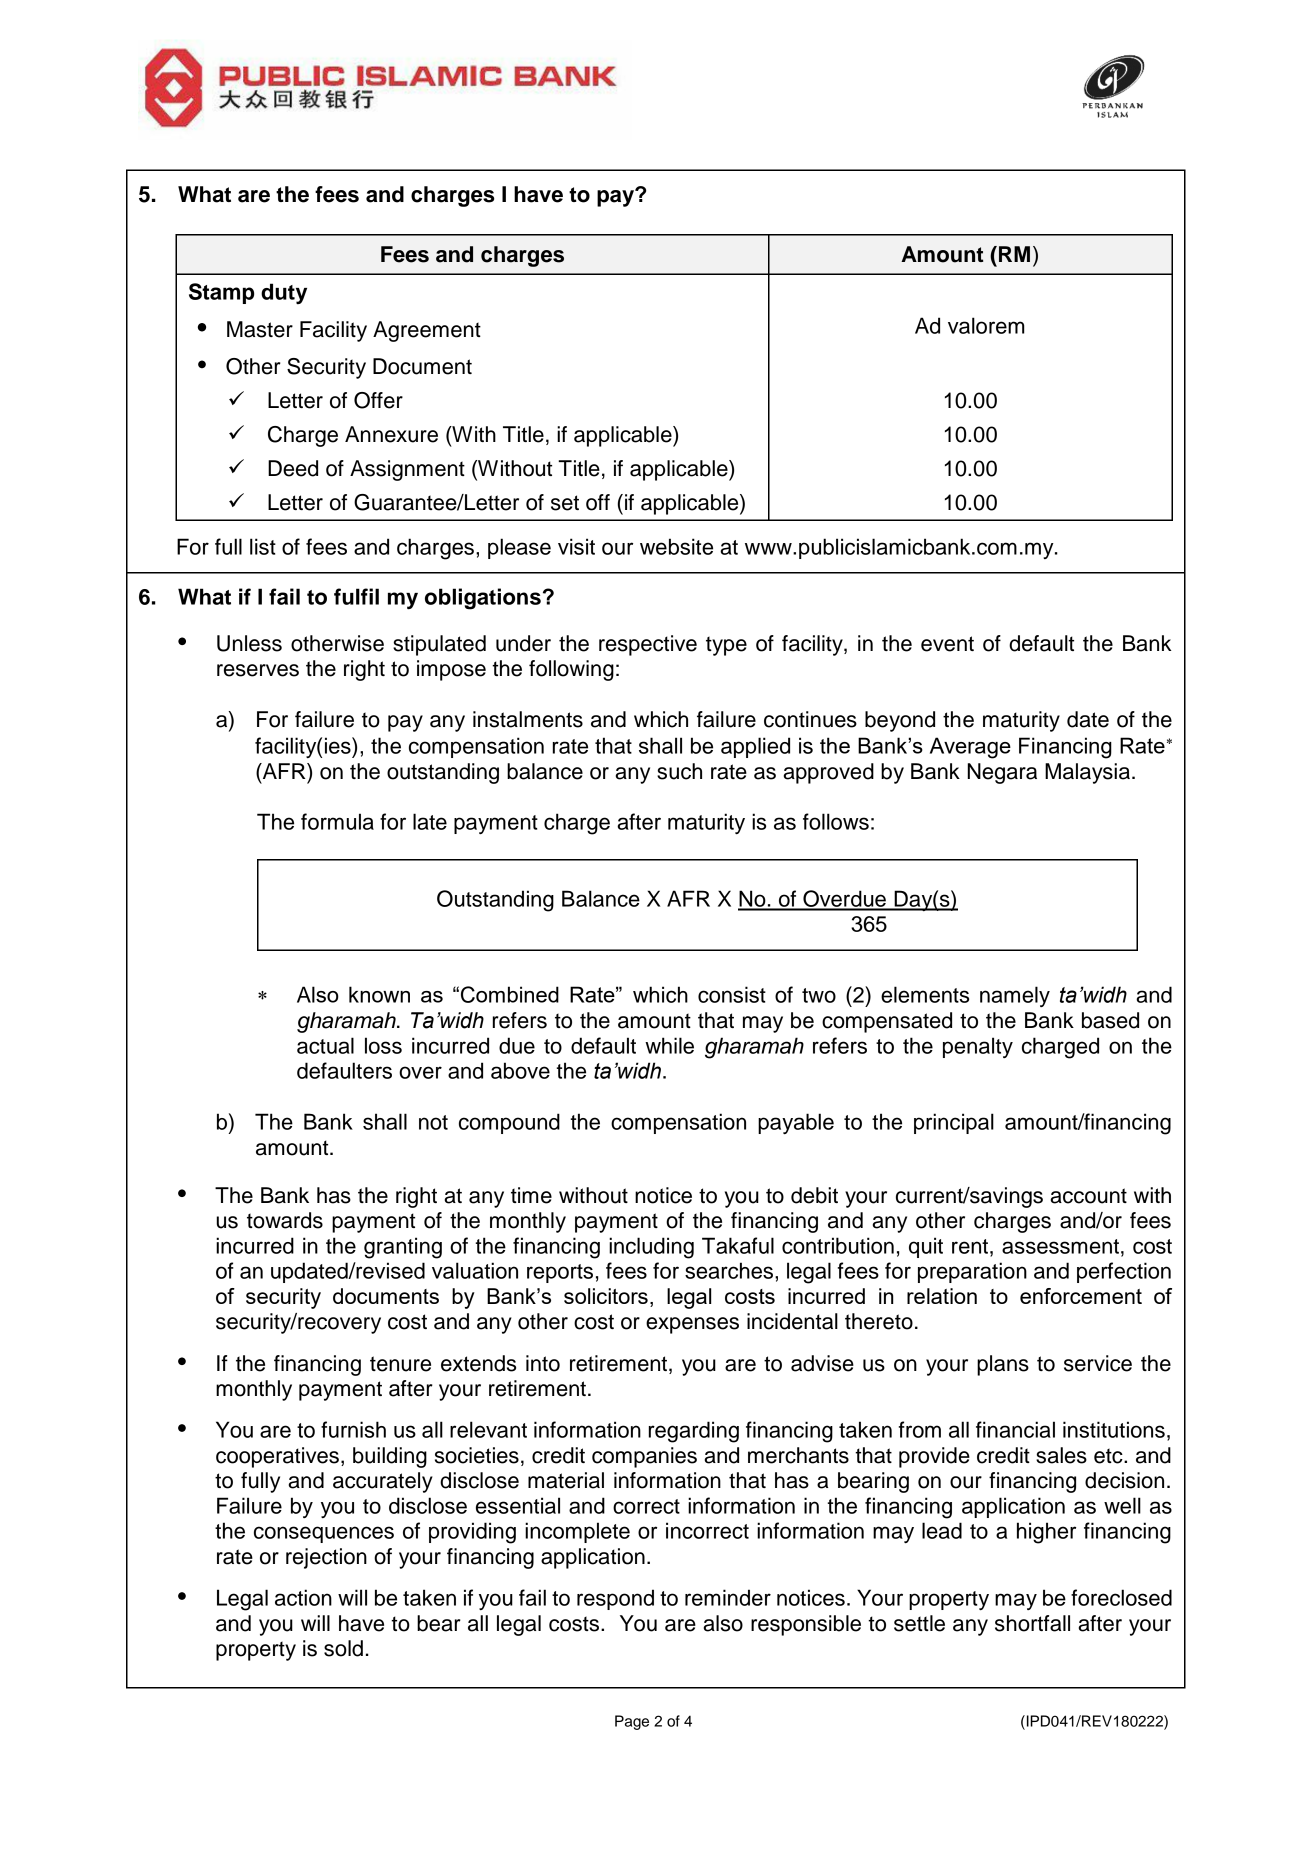 The image size is (1308, 1850). What do you see at coordinates (260, 329) in the screenshot?
I see `Master` at bounding box center [260, 329].
